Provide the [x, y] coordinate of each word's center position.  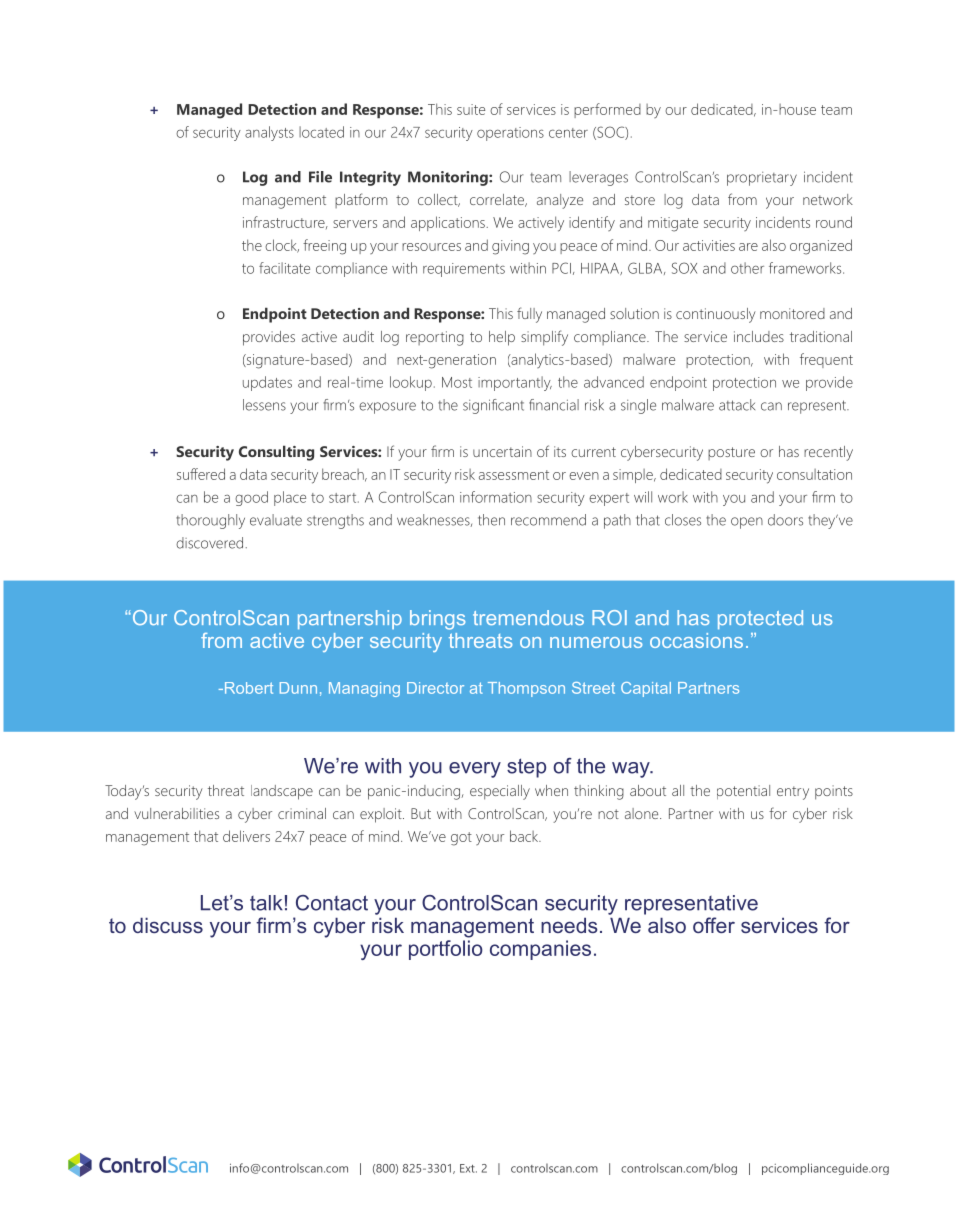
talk [266, 903]
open [747, 523]
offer [714, 925]
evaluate [276, 520]
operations [510, 134]
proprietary [762, 179]
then [491, 520]
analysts [269, 133]
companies [540, 950]
